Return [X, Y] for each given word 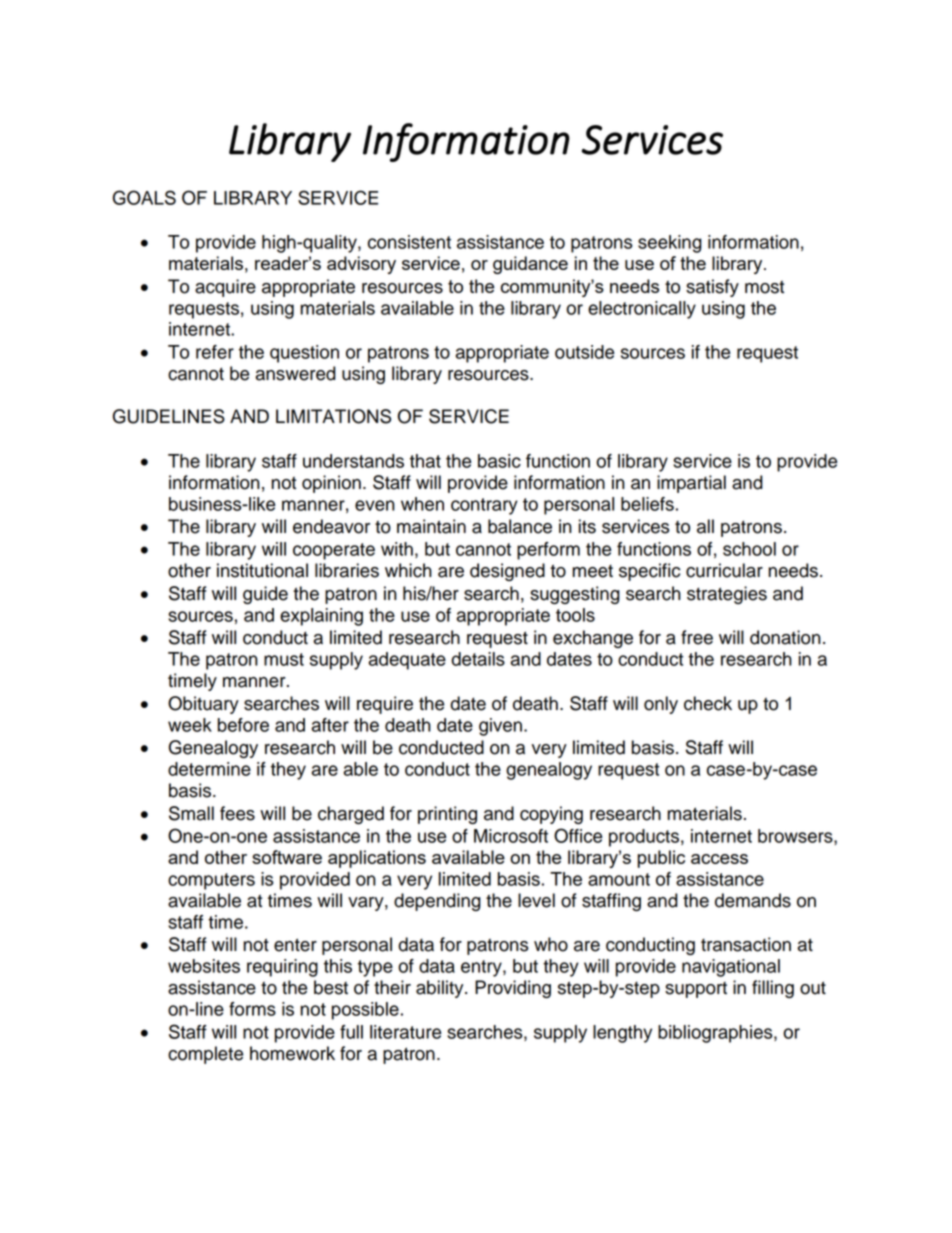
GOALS [144, 197]
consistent [409, 242]
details [478, 659]
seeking [670, 244]
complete [205, 1055]
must [284, 659]
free [697, 637]
